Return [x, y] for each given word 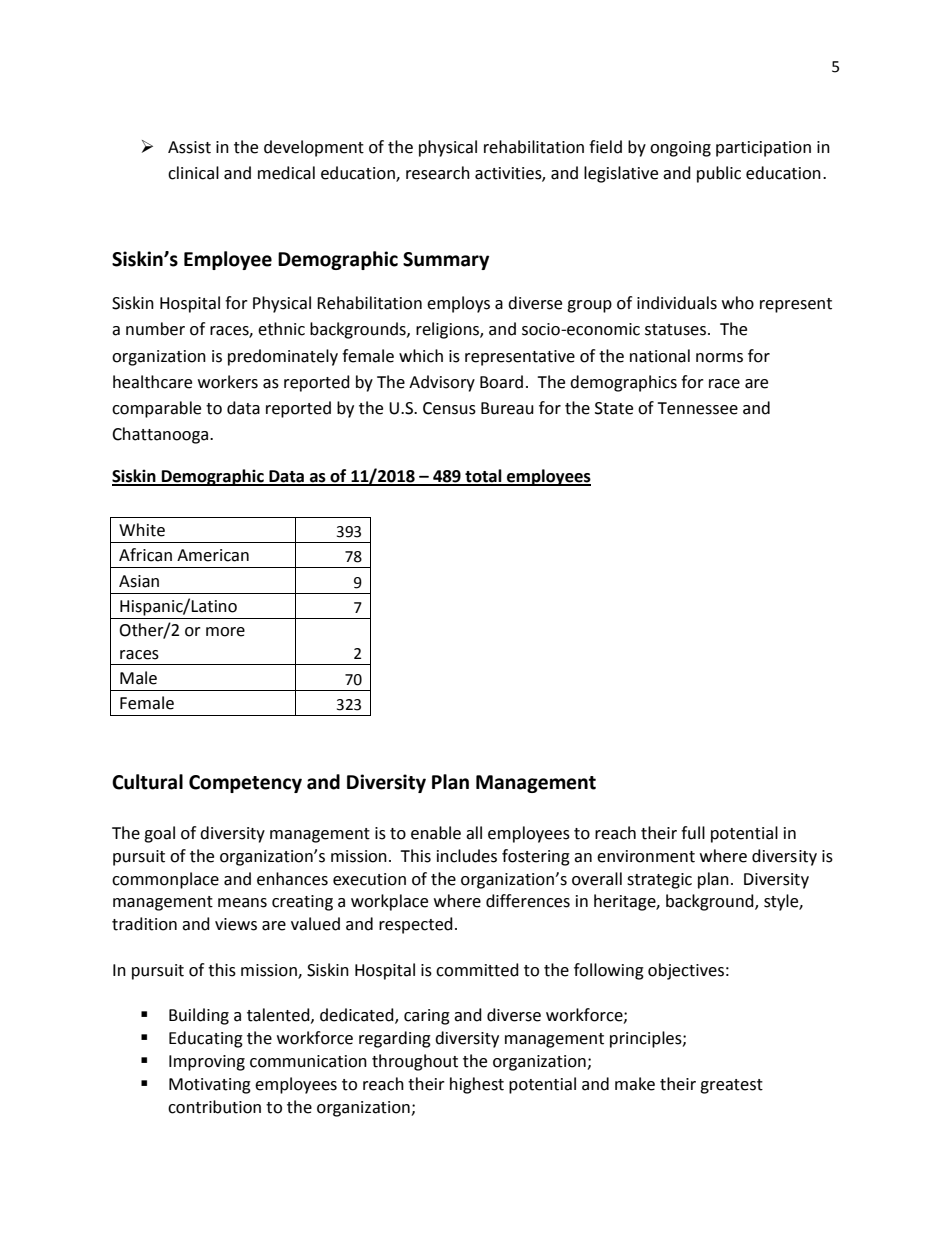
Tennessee [697, 408]
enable [436, 833]
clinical [193, 173]
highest [477, 1085]
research [438, 173]
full [693, 833]
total [483, 477]
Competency [245, 784]
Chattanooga [161, 435]
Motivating [210, 1086]
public [719, 174]
